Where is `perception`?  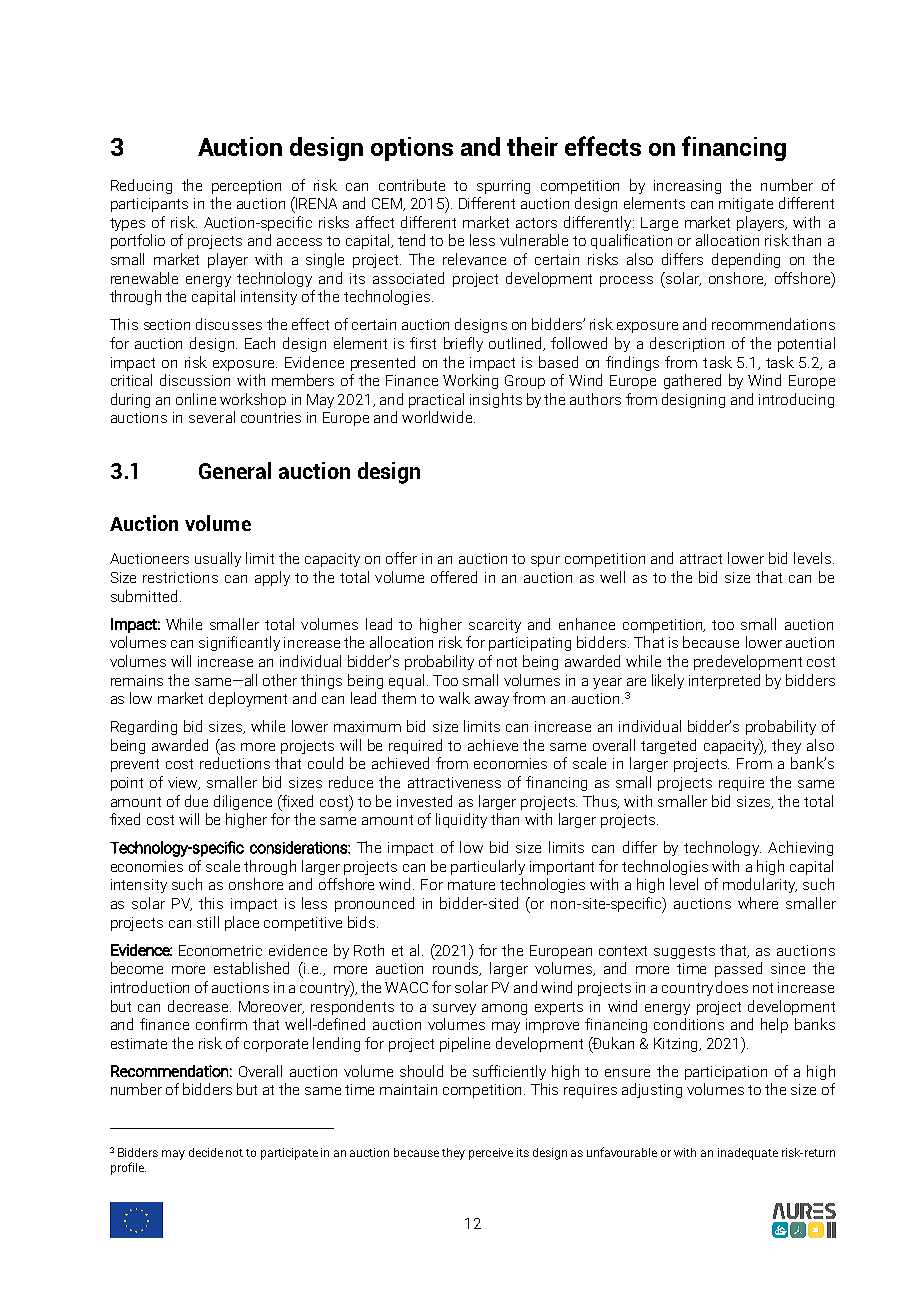
perception is located at coordinates (246, 187).
